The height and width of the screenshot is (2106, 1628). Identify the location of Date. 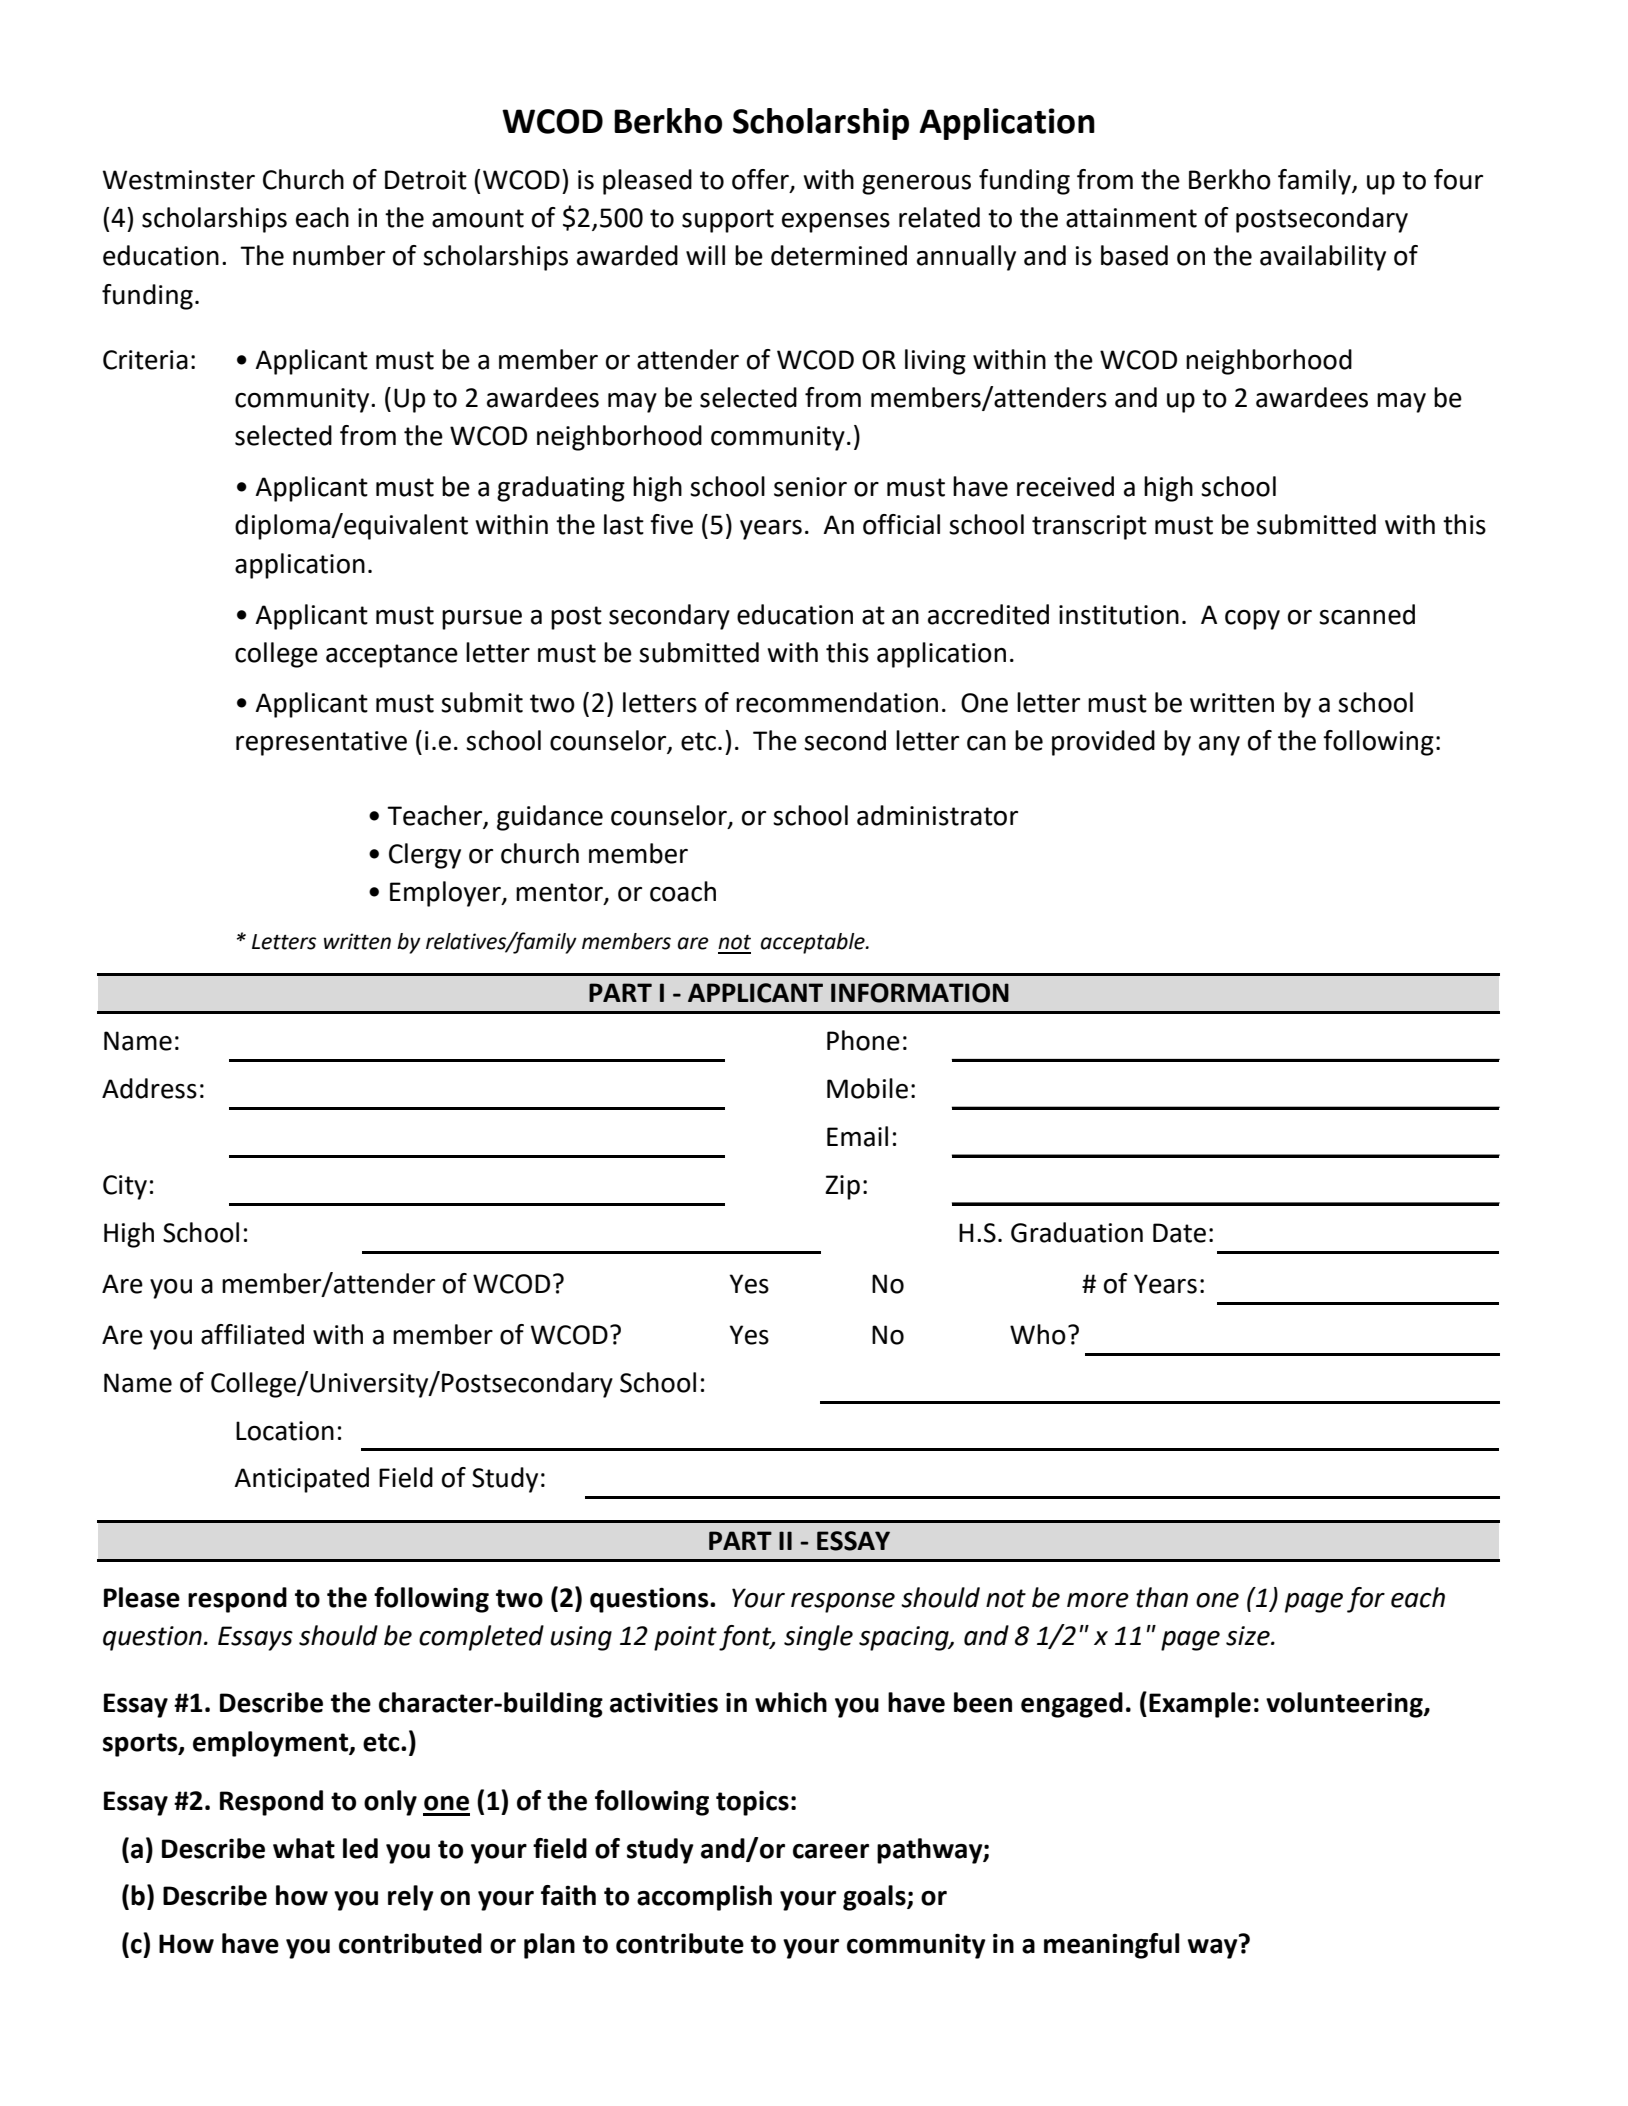
(1179, 1233).
